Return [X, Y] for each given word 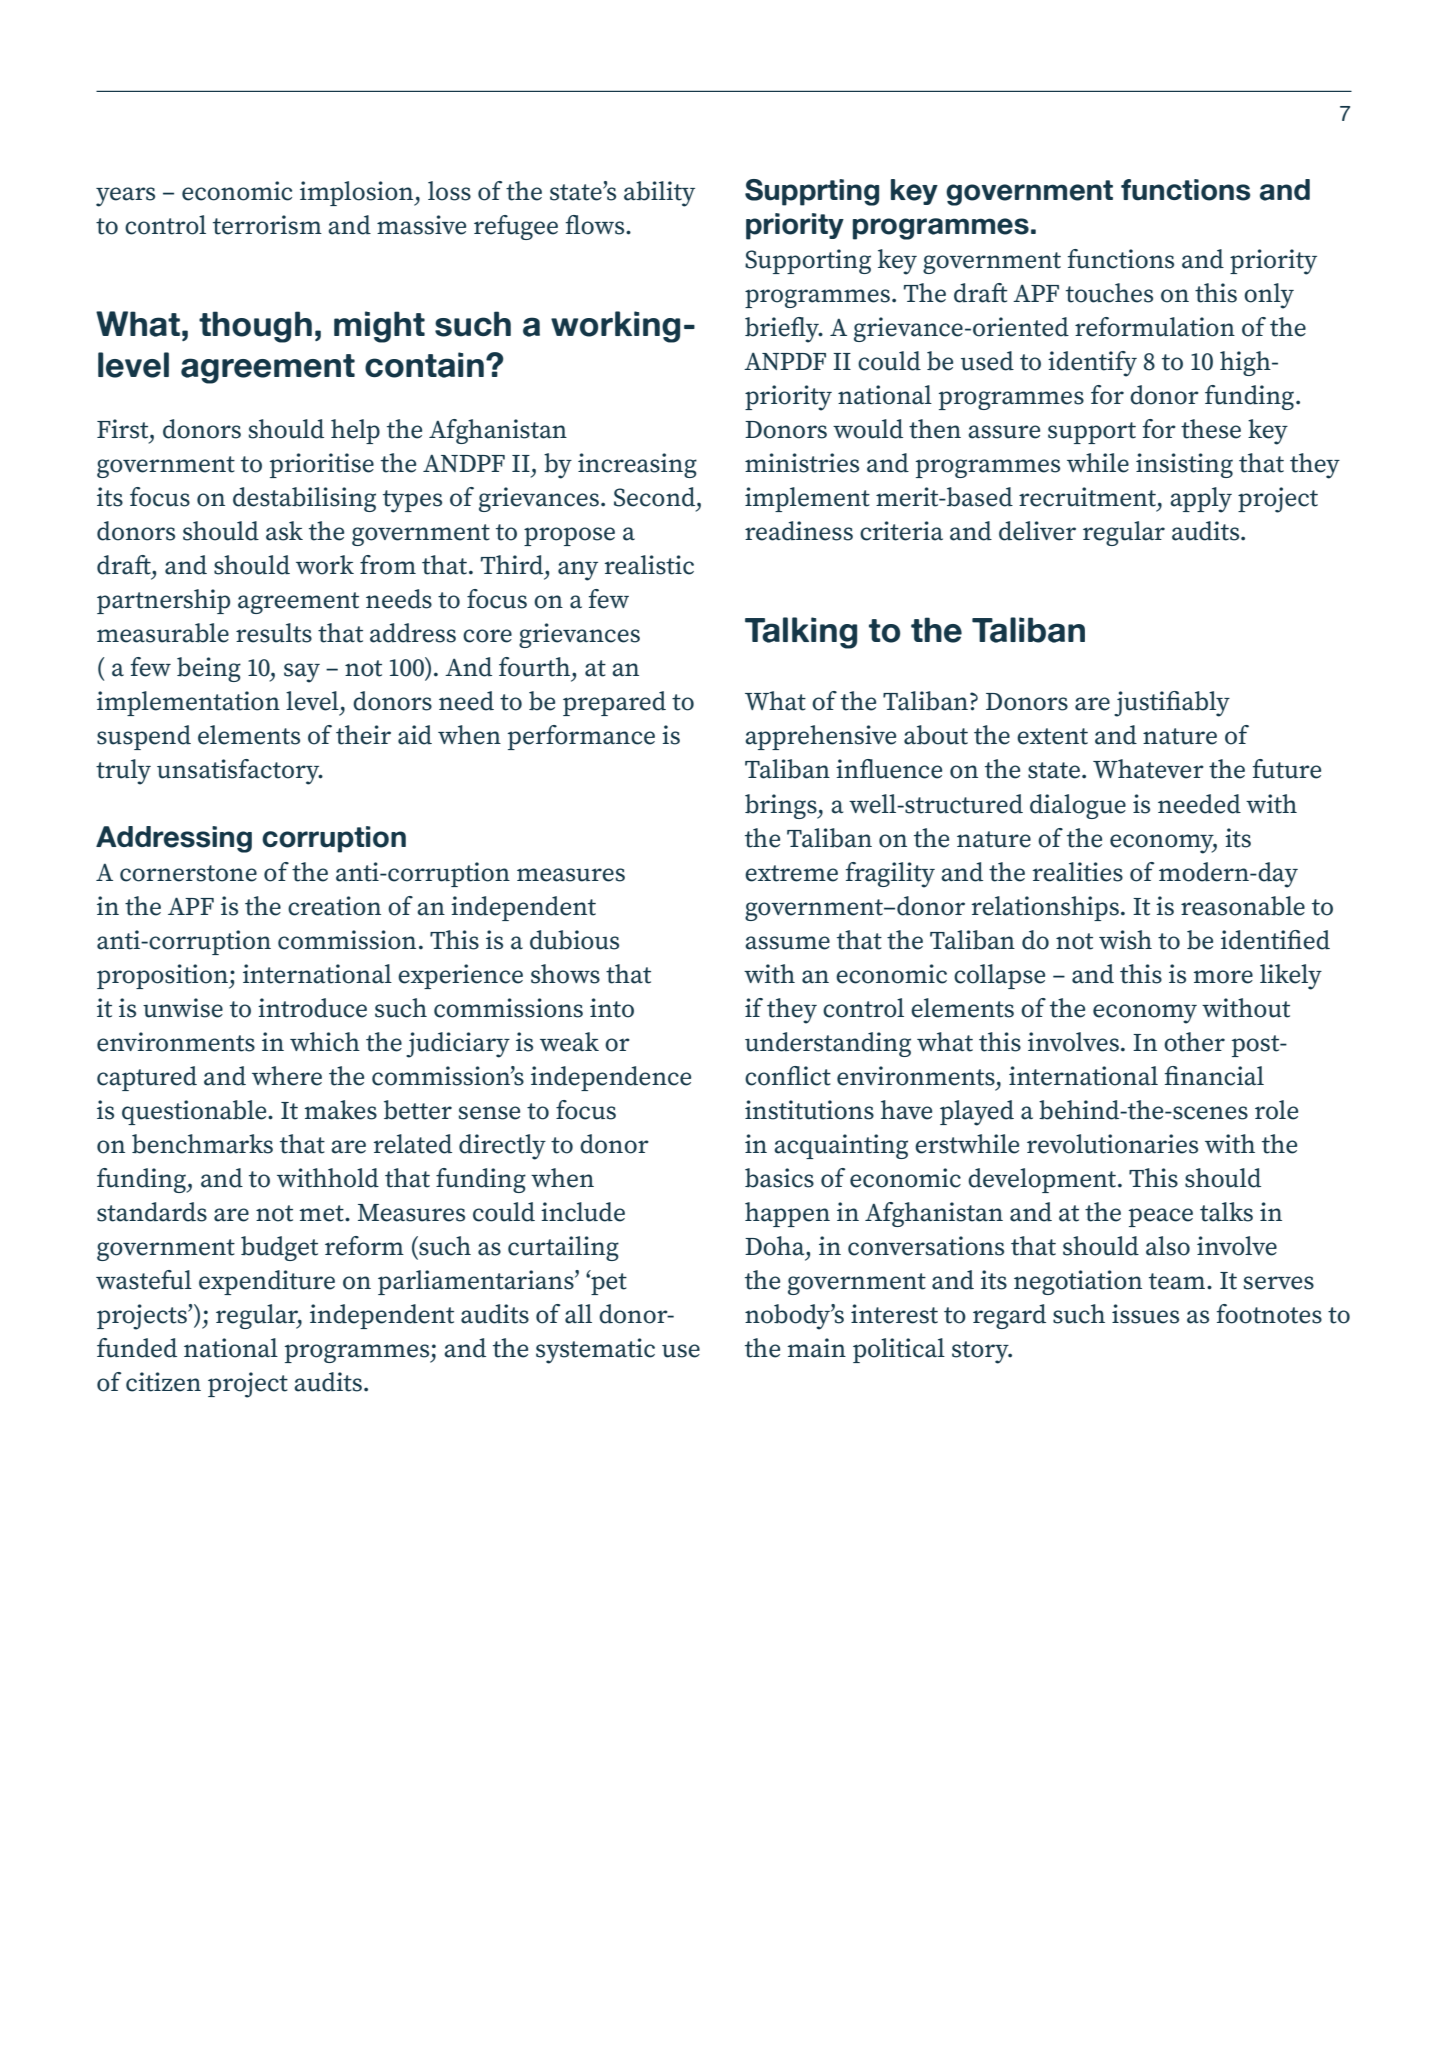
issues [1145, 1314]
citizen [163, 1382]
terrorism [267, 225]
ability [659, 194]
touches [1109, 293]
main [816, 1348]
